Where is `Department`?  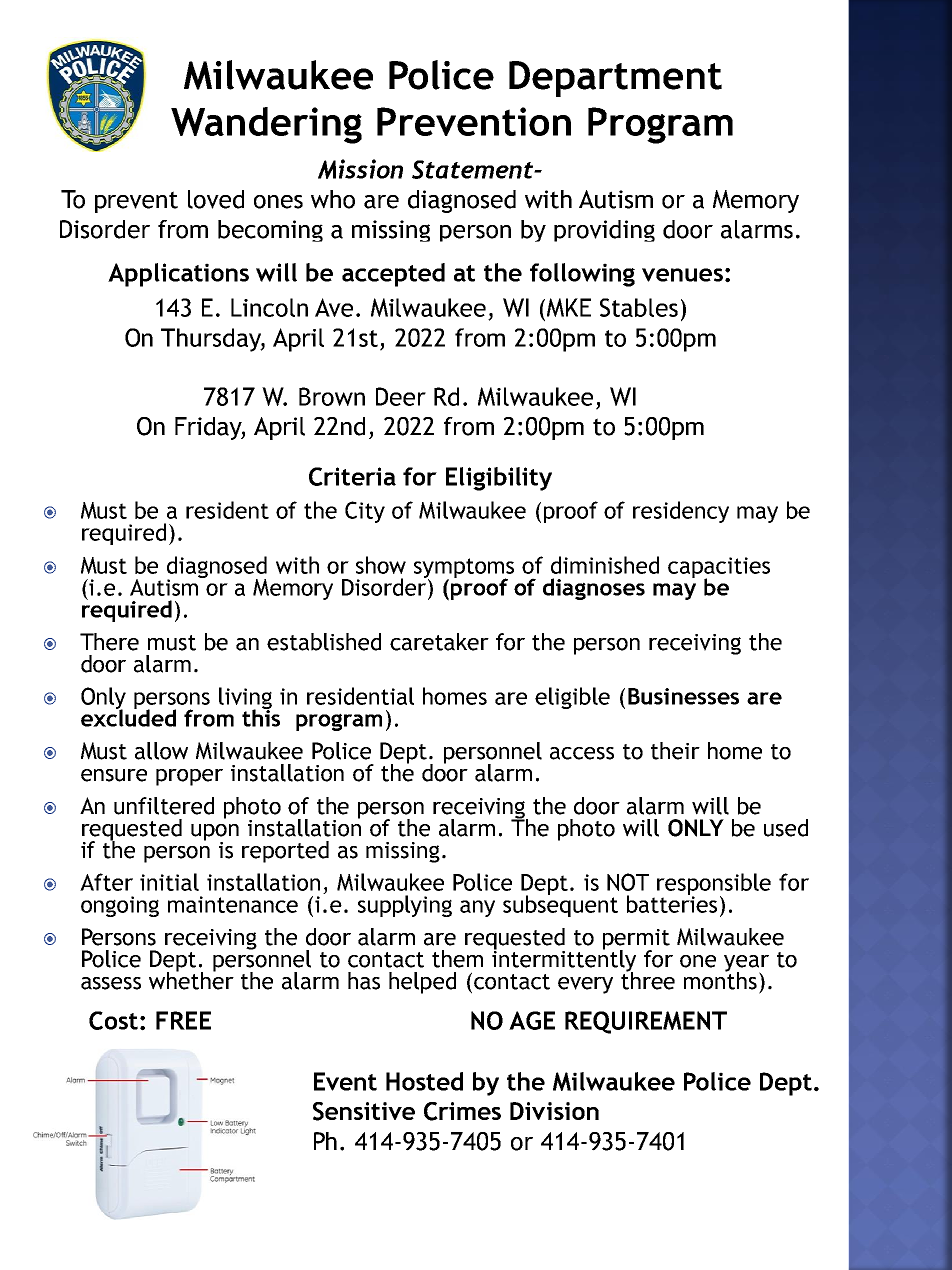
Department is located at coordinates (615, 79).
